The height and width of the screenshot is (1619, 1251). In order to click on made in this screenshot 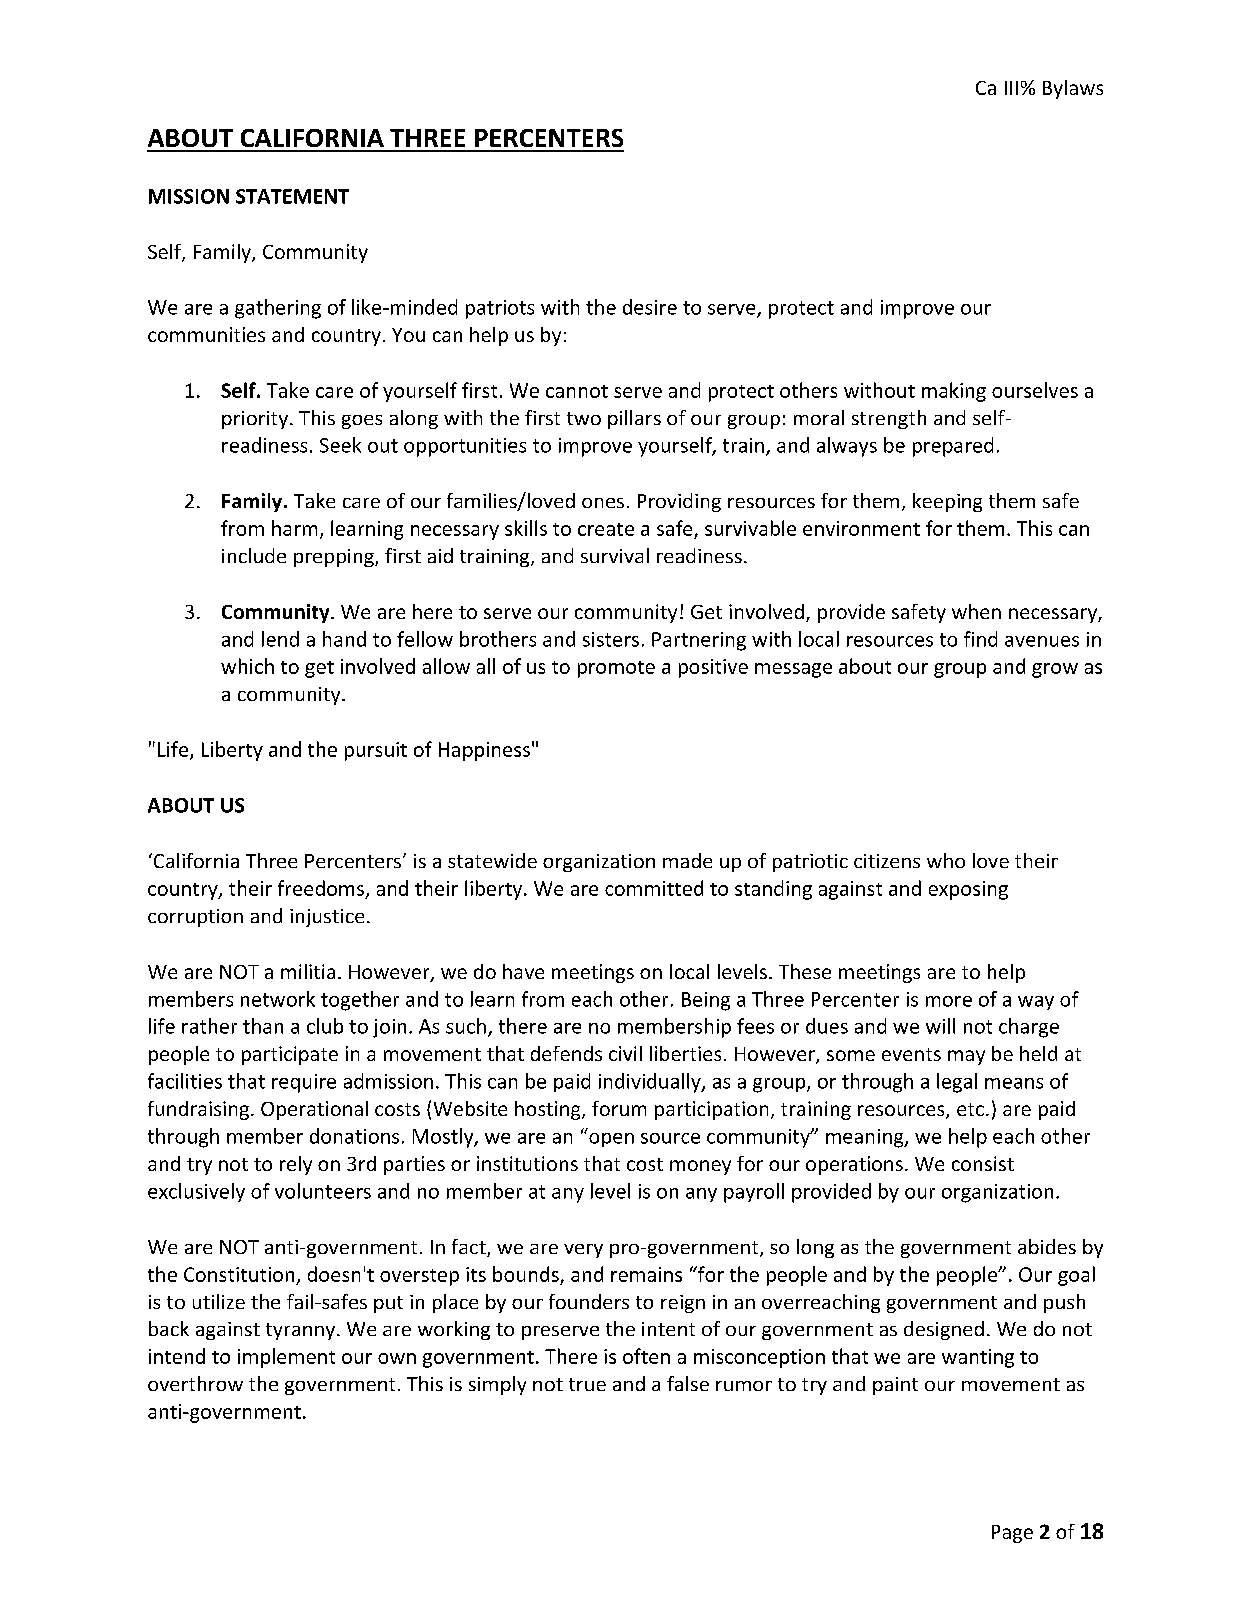, I will do `click(687, 860)`.
